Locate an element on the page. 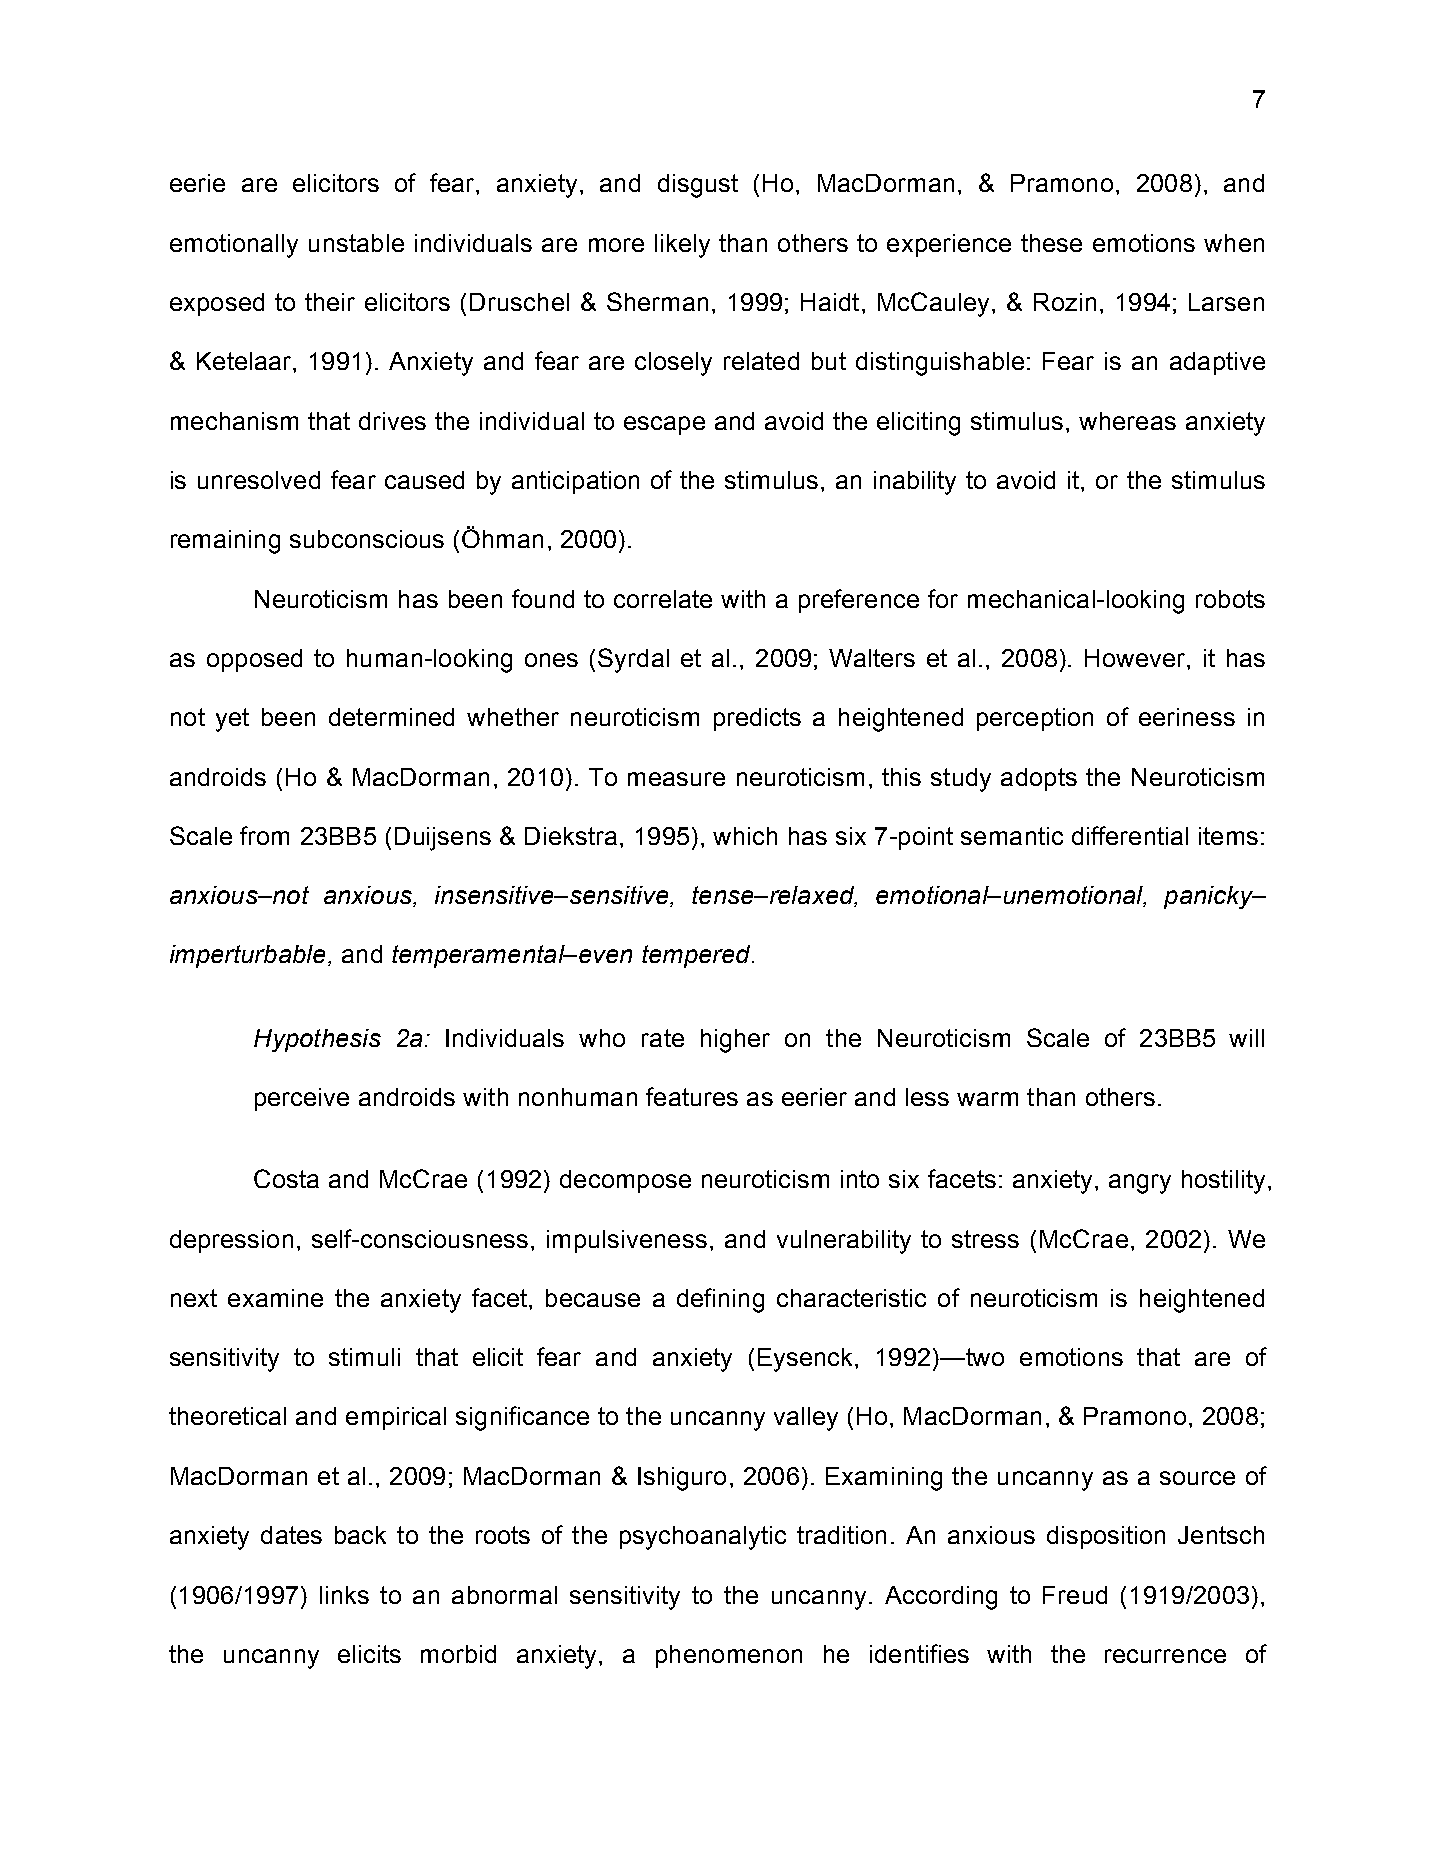 The width and height of the page is (1435, 1857). unstable is located at coordinates (356, 243).
